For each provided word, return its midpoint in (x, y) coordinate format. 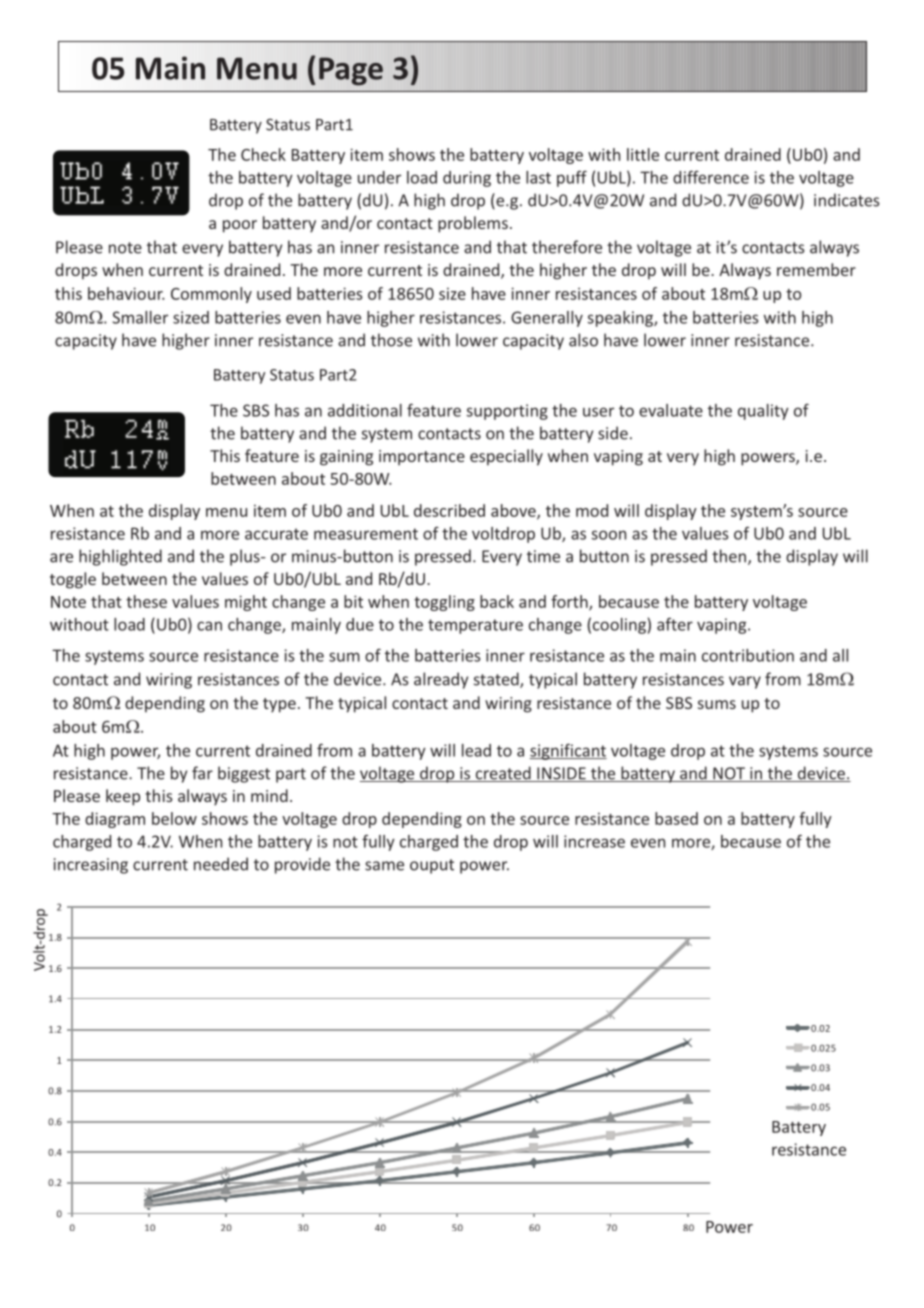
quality (763, 412)
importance (422, 458)
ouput (432, 866)
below (174, 818)
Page (351, 71)
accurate (276, 534)
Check (263, 154)
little (643, 154)
